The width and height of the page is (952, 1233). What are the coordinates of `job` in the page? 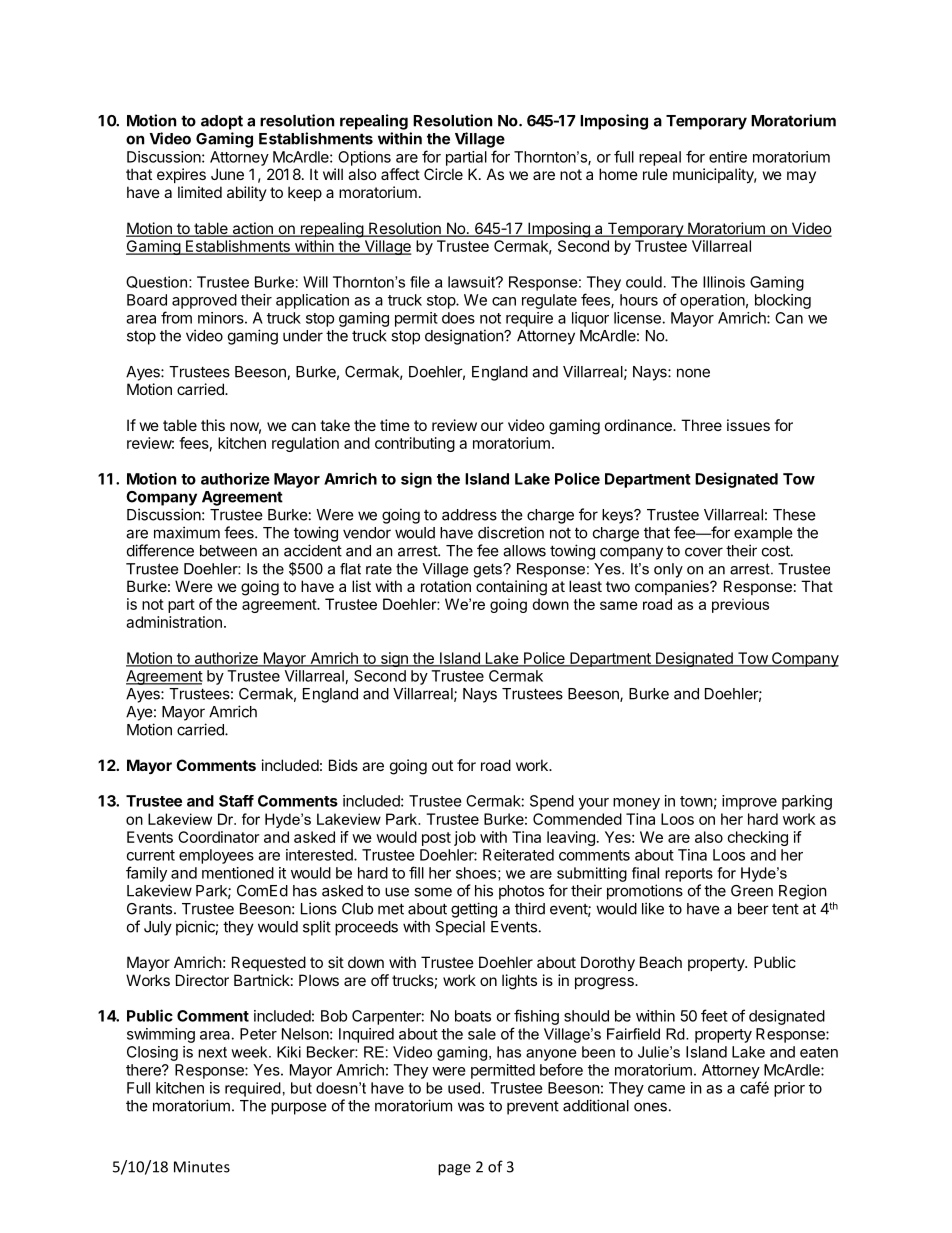 It's located at (465, 838).
